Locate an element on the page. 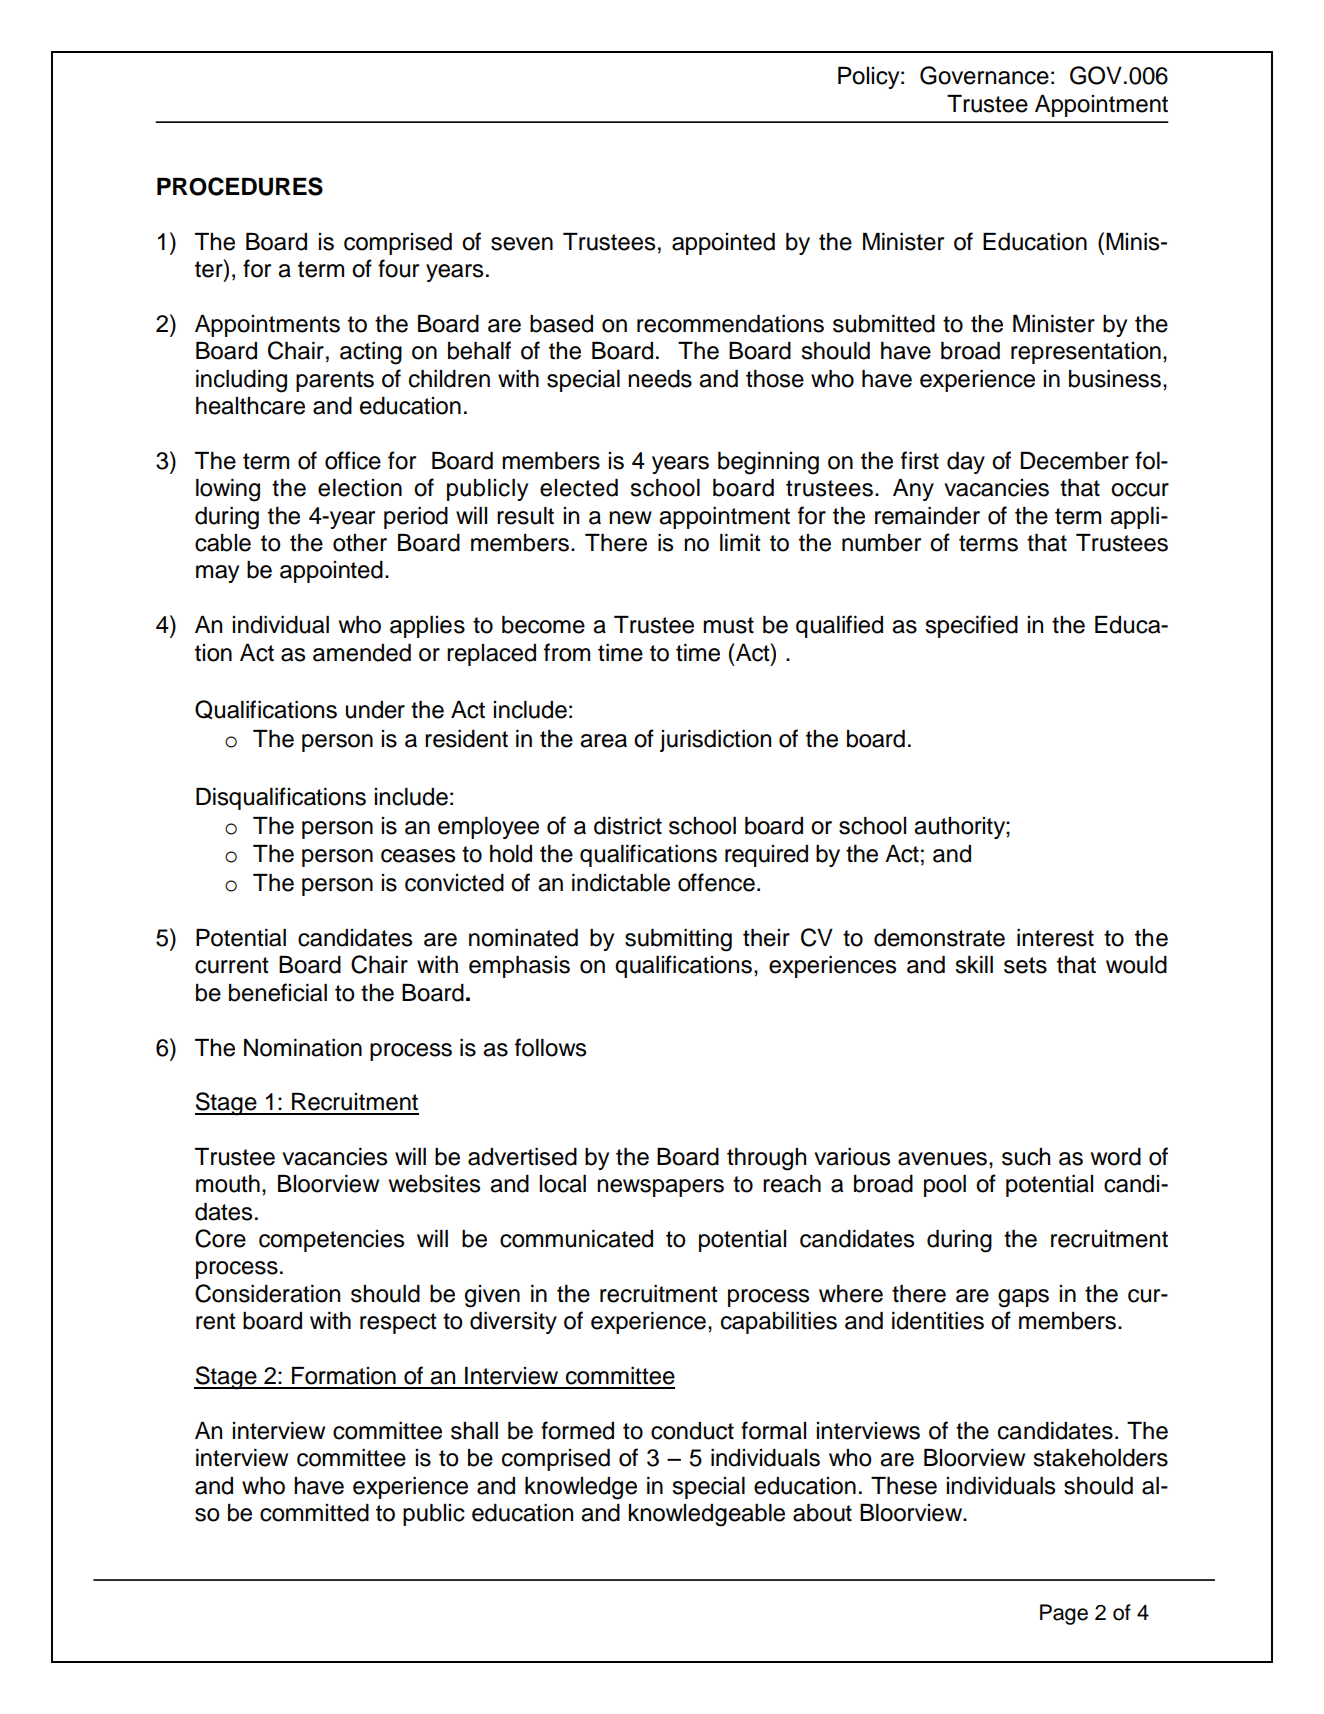  competencies is located at coordinates (331, 1241).
